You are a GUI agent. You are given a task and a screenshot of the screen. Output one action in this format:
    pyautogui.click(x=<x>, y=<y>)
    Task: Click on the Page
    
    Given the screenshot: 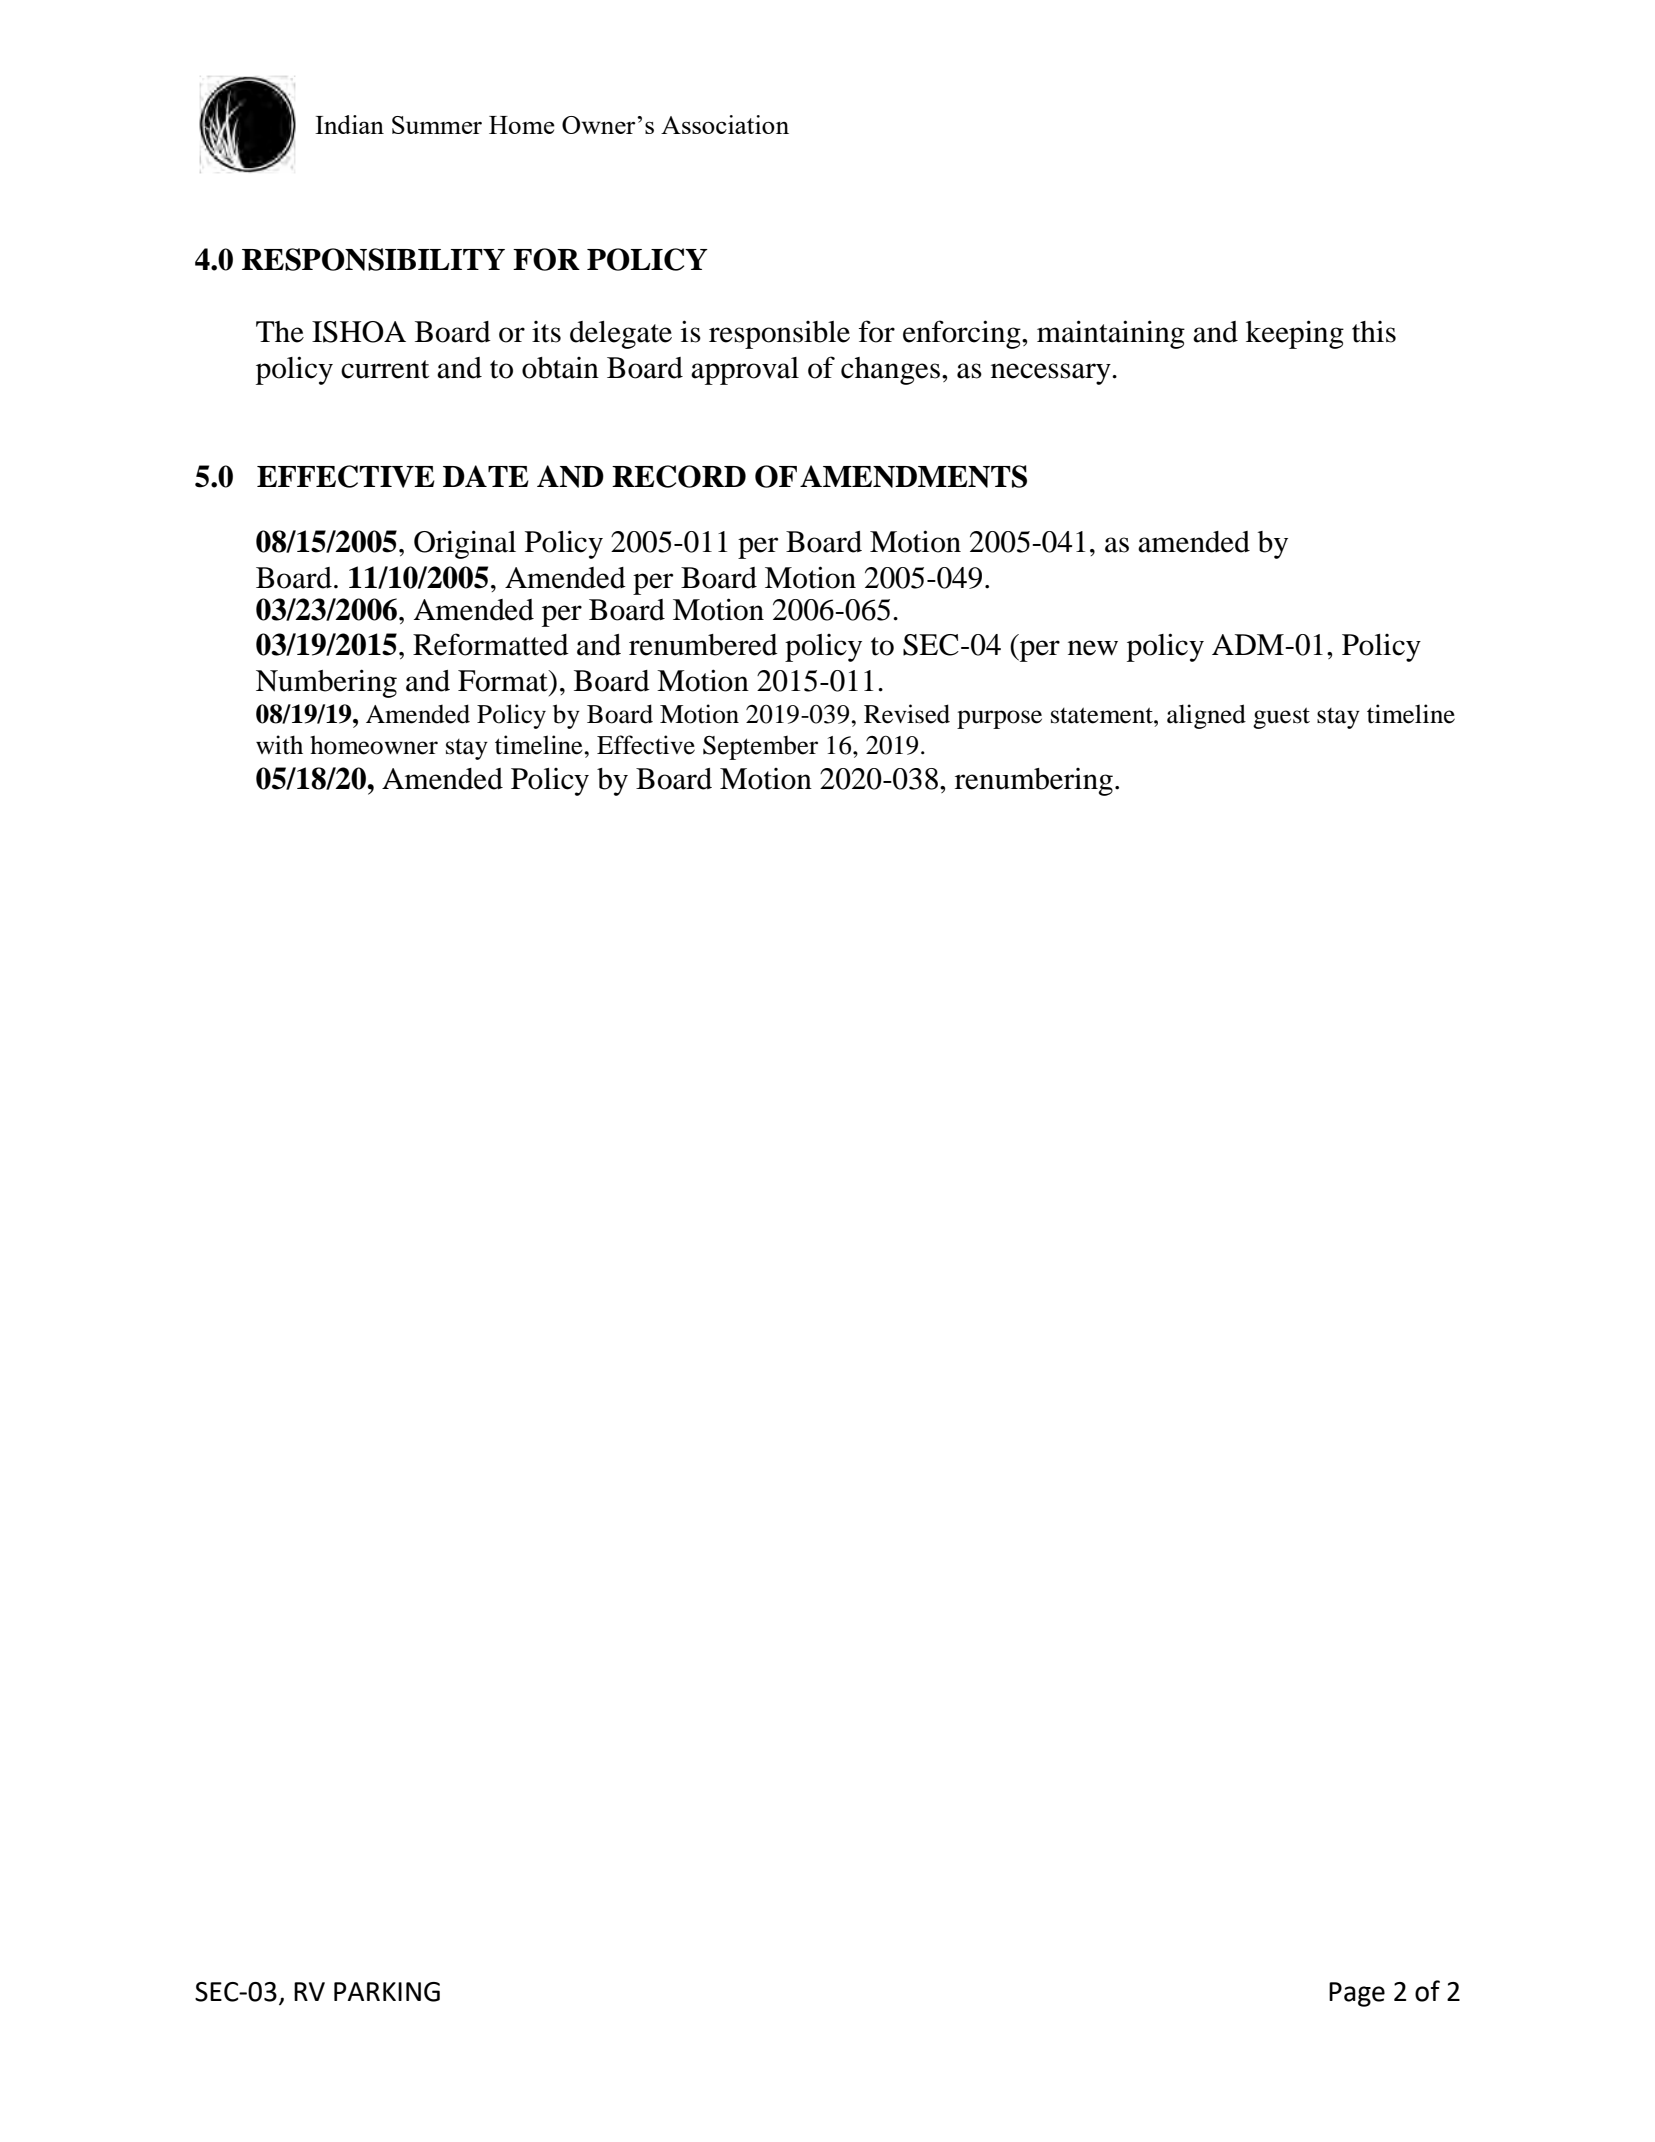 What is the action you would take?
    pyautogui.click(x=1357, y=1994)
